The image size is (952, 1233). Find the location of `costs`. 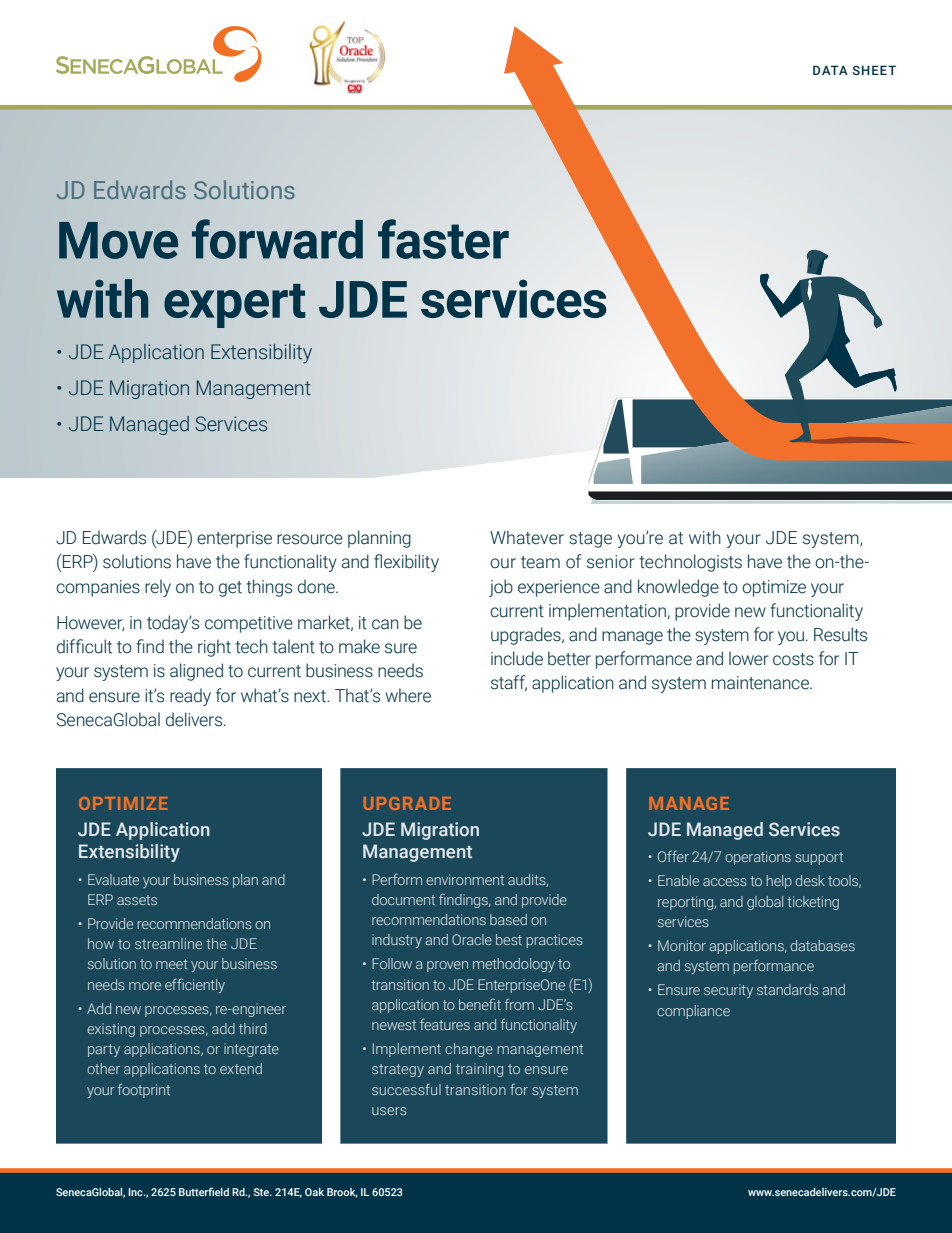

costs is located at coordinates (793, 659).
